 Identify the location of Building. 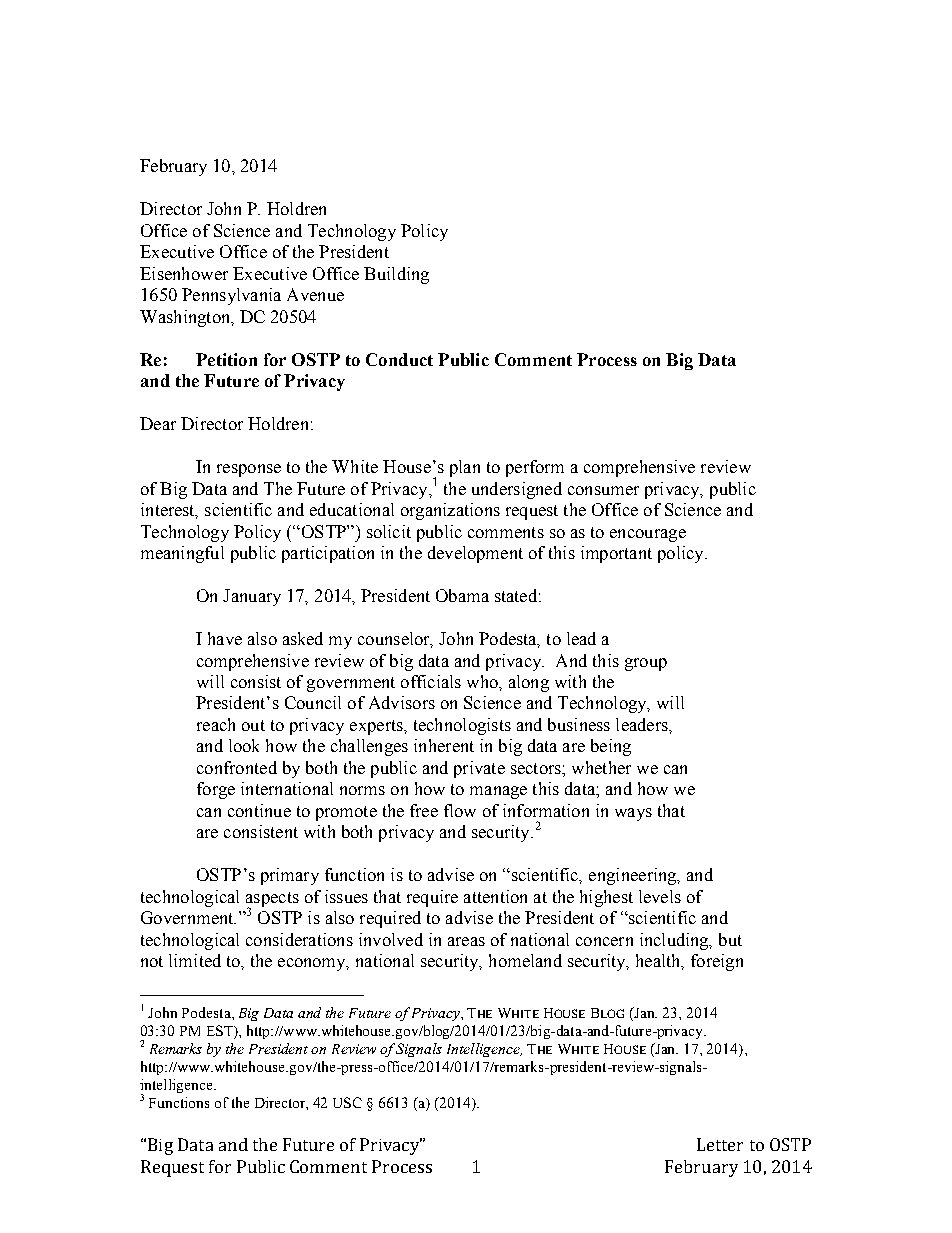
(396, 275).
